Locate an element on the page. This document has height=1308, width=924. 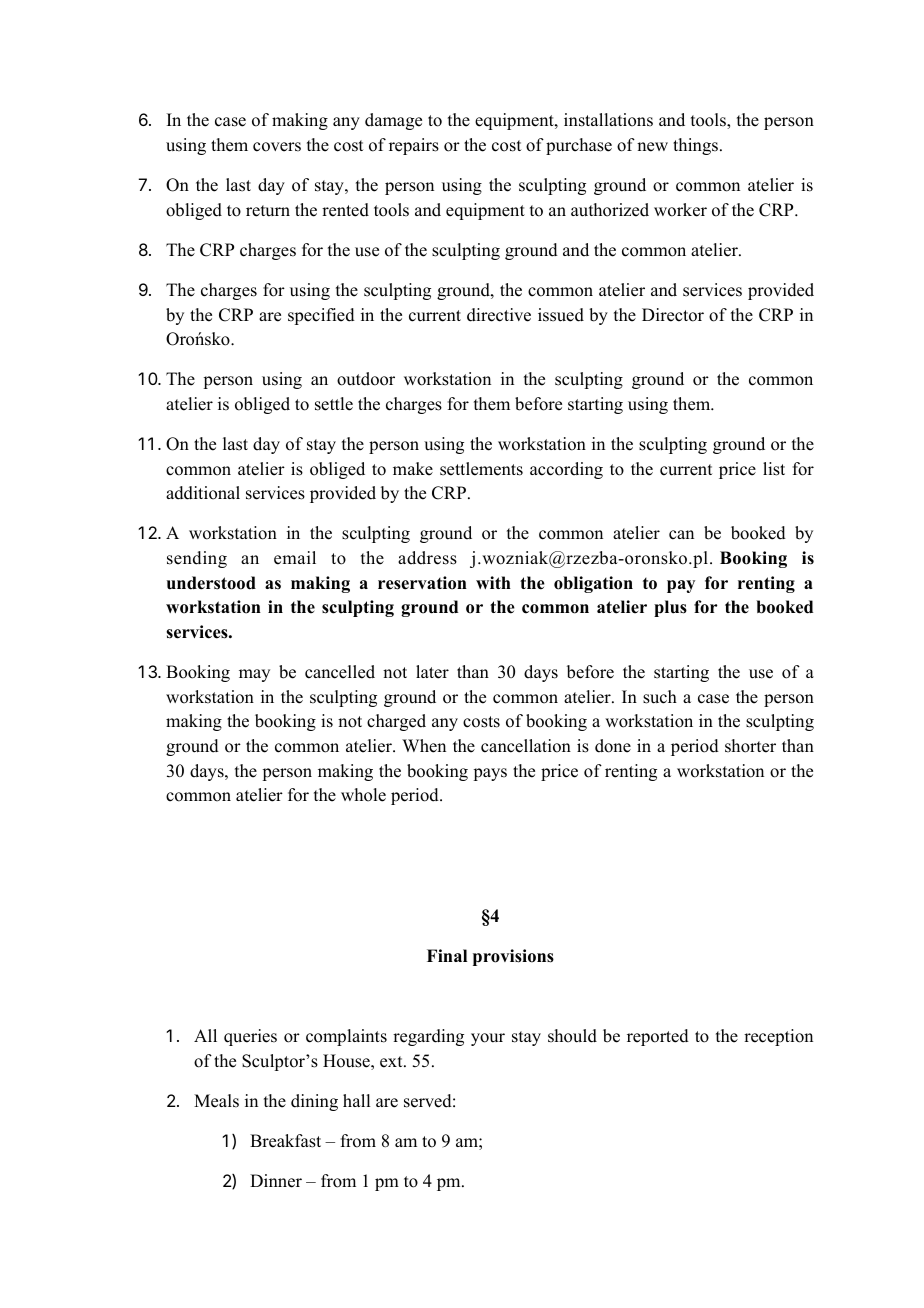
things is located at coordinates (695, 146).
